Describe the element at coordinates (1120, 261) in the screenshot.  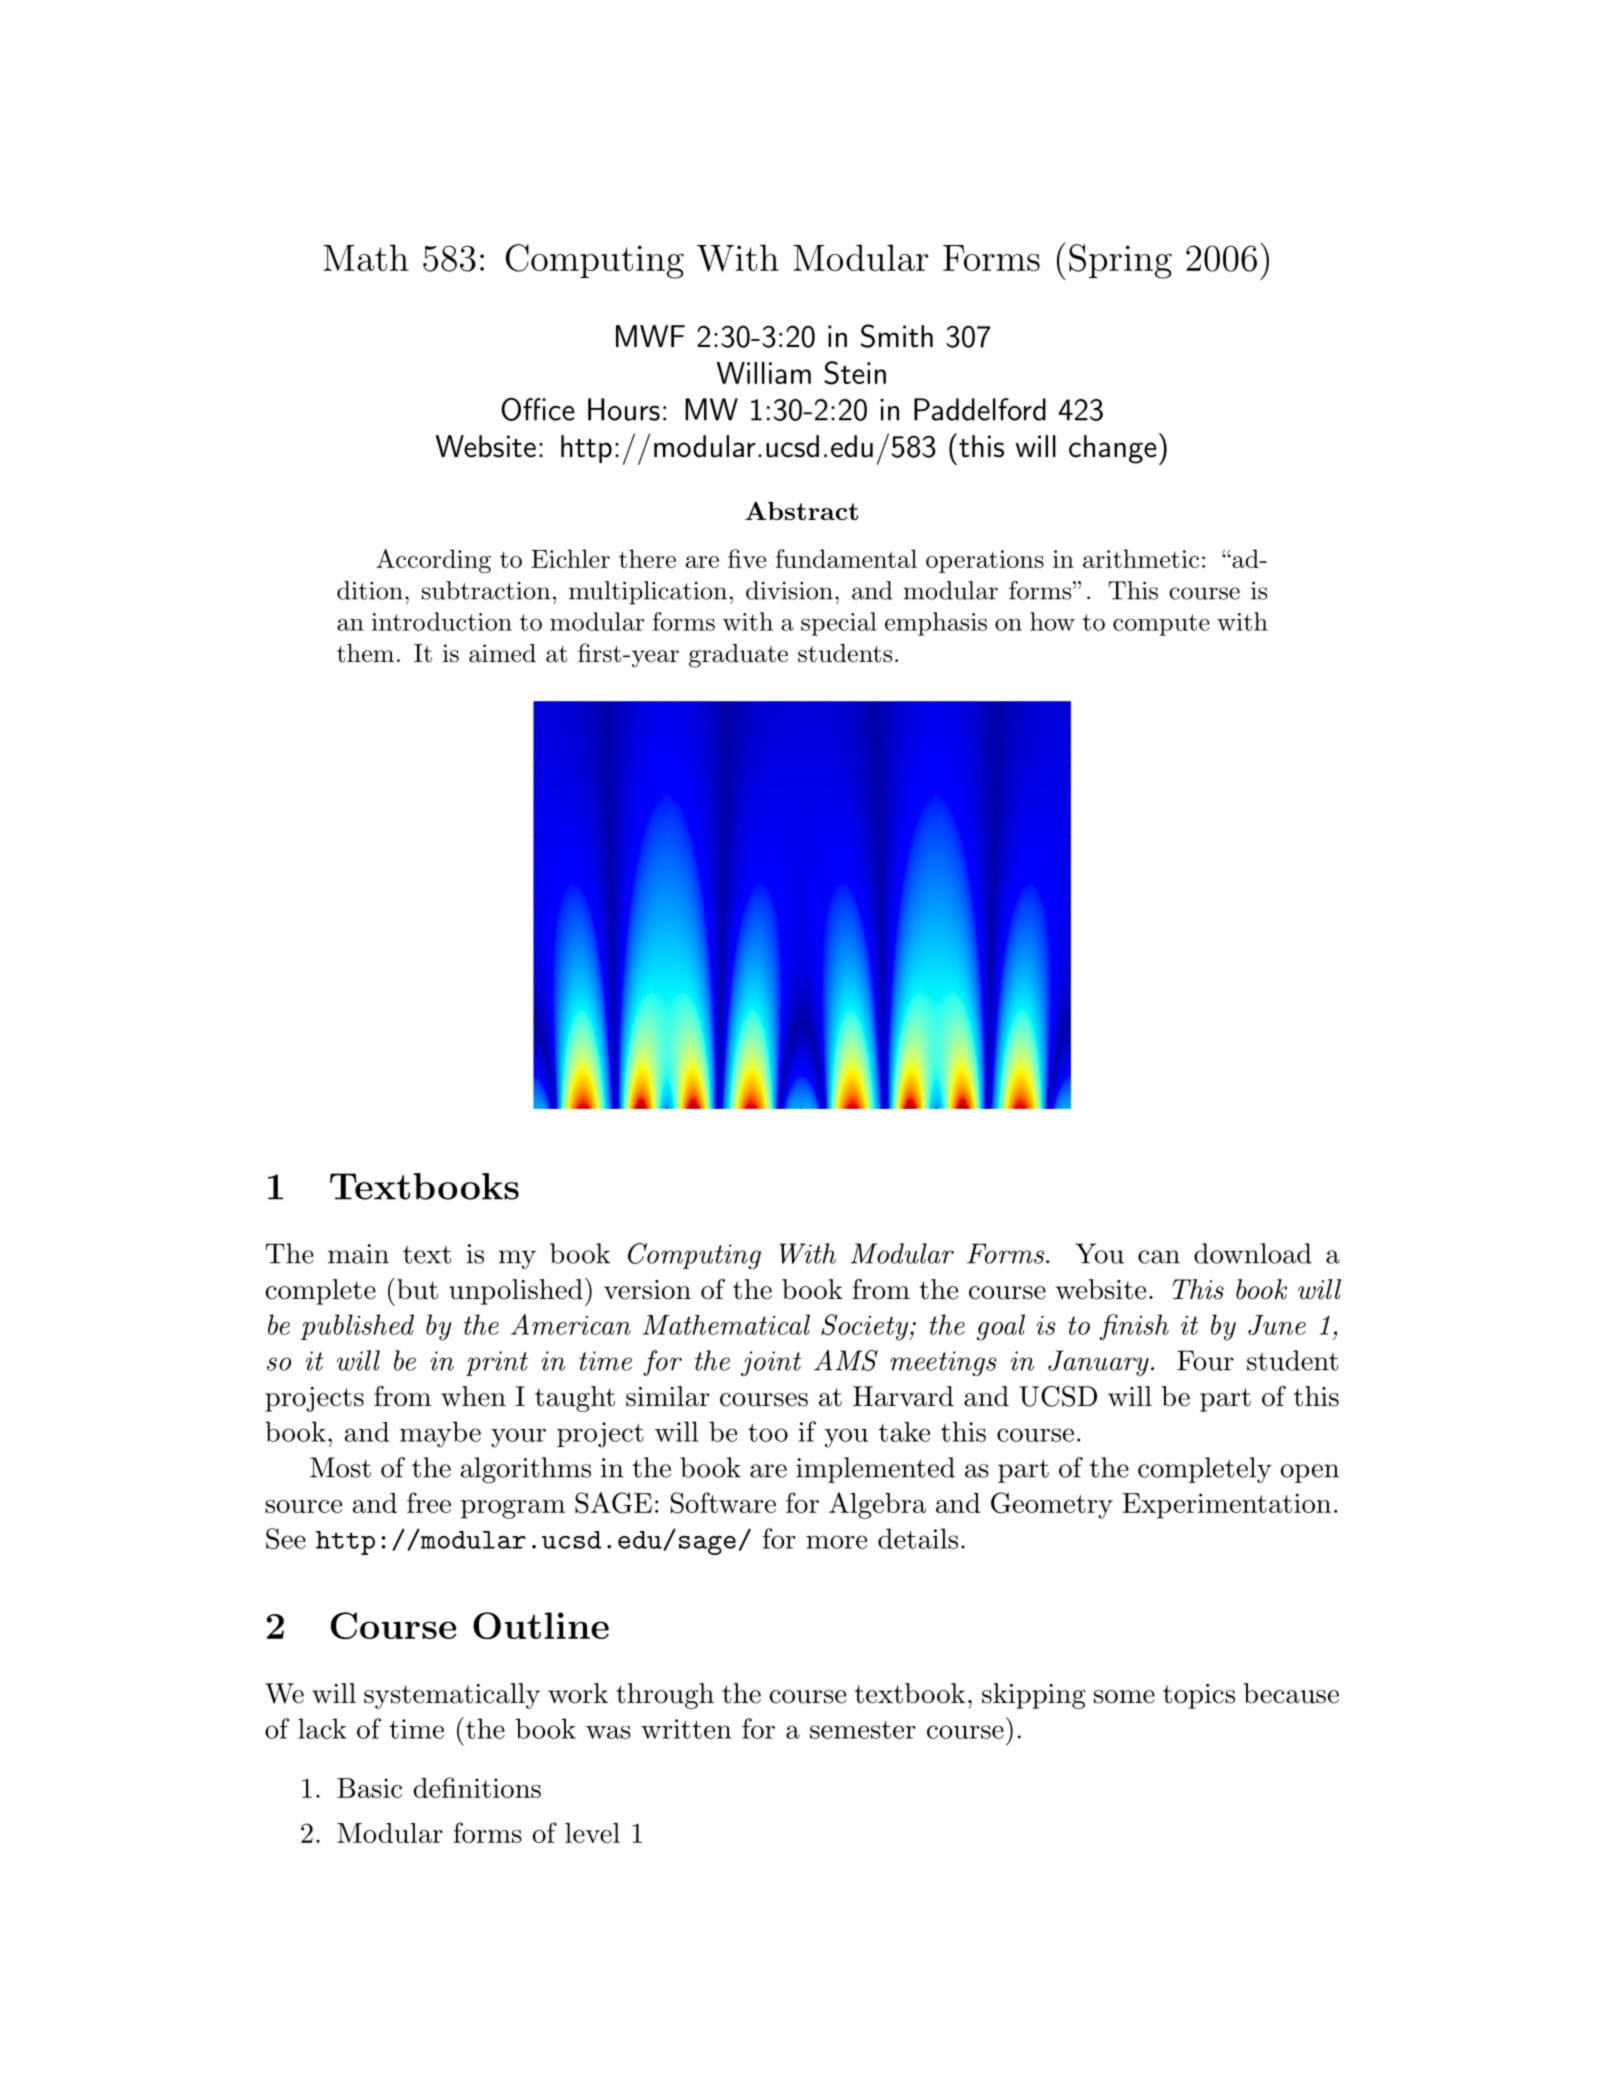
I see `Spring` at that location.
